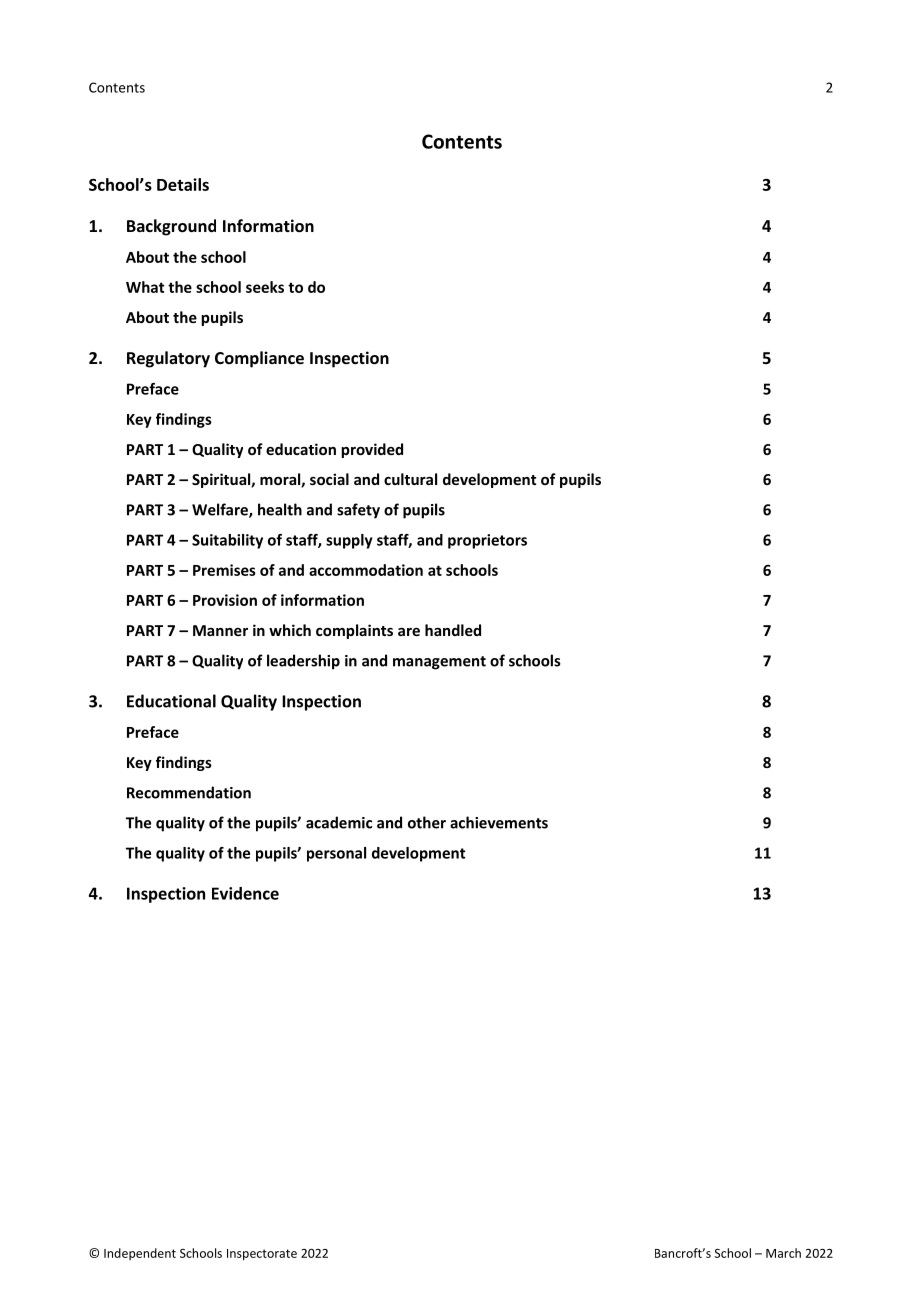  I want to click on Background, so click(171, 227).
